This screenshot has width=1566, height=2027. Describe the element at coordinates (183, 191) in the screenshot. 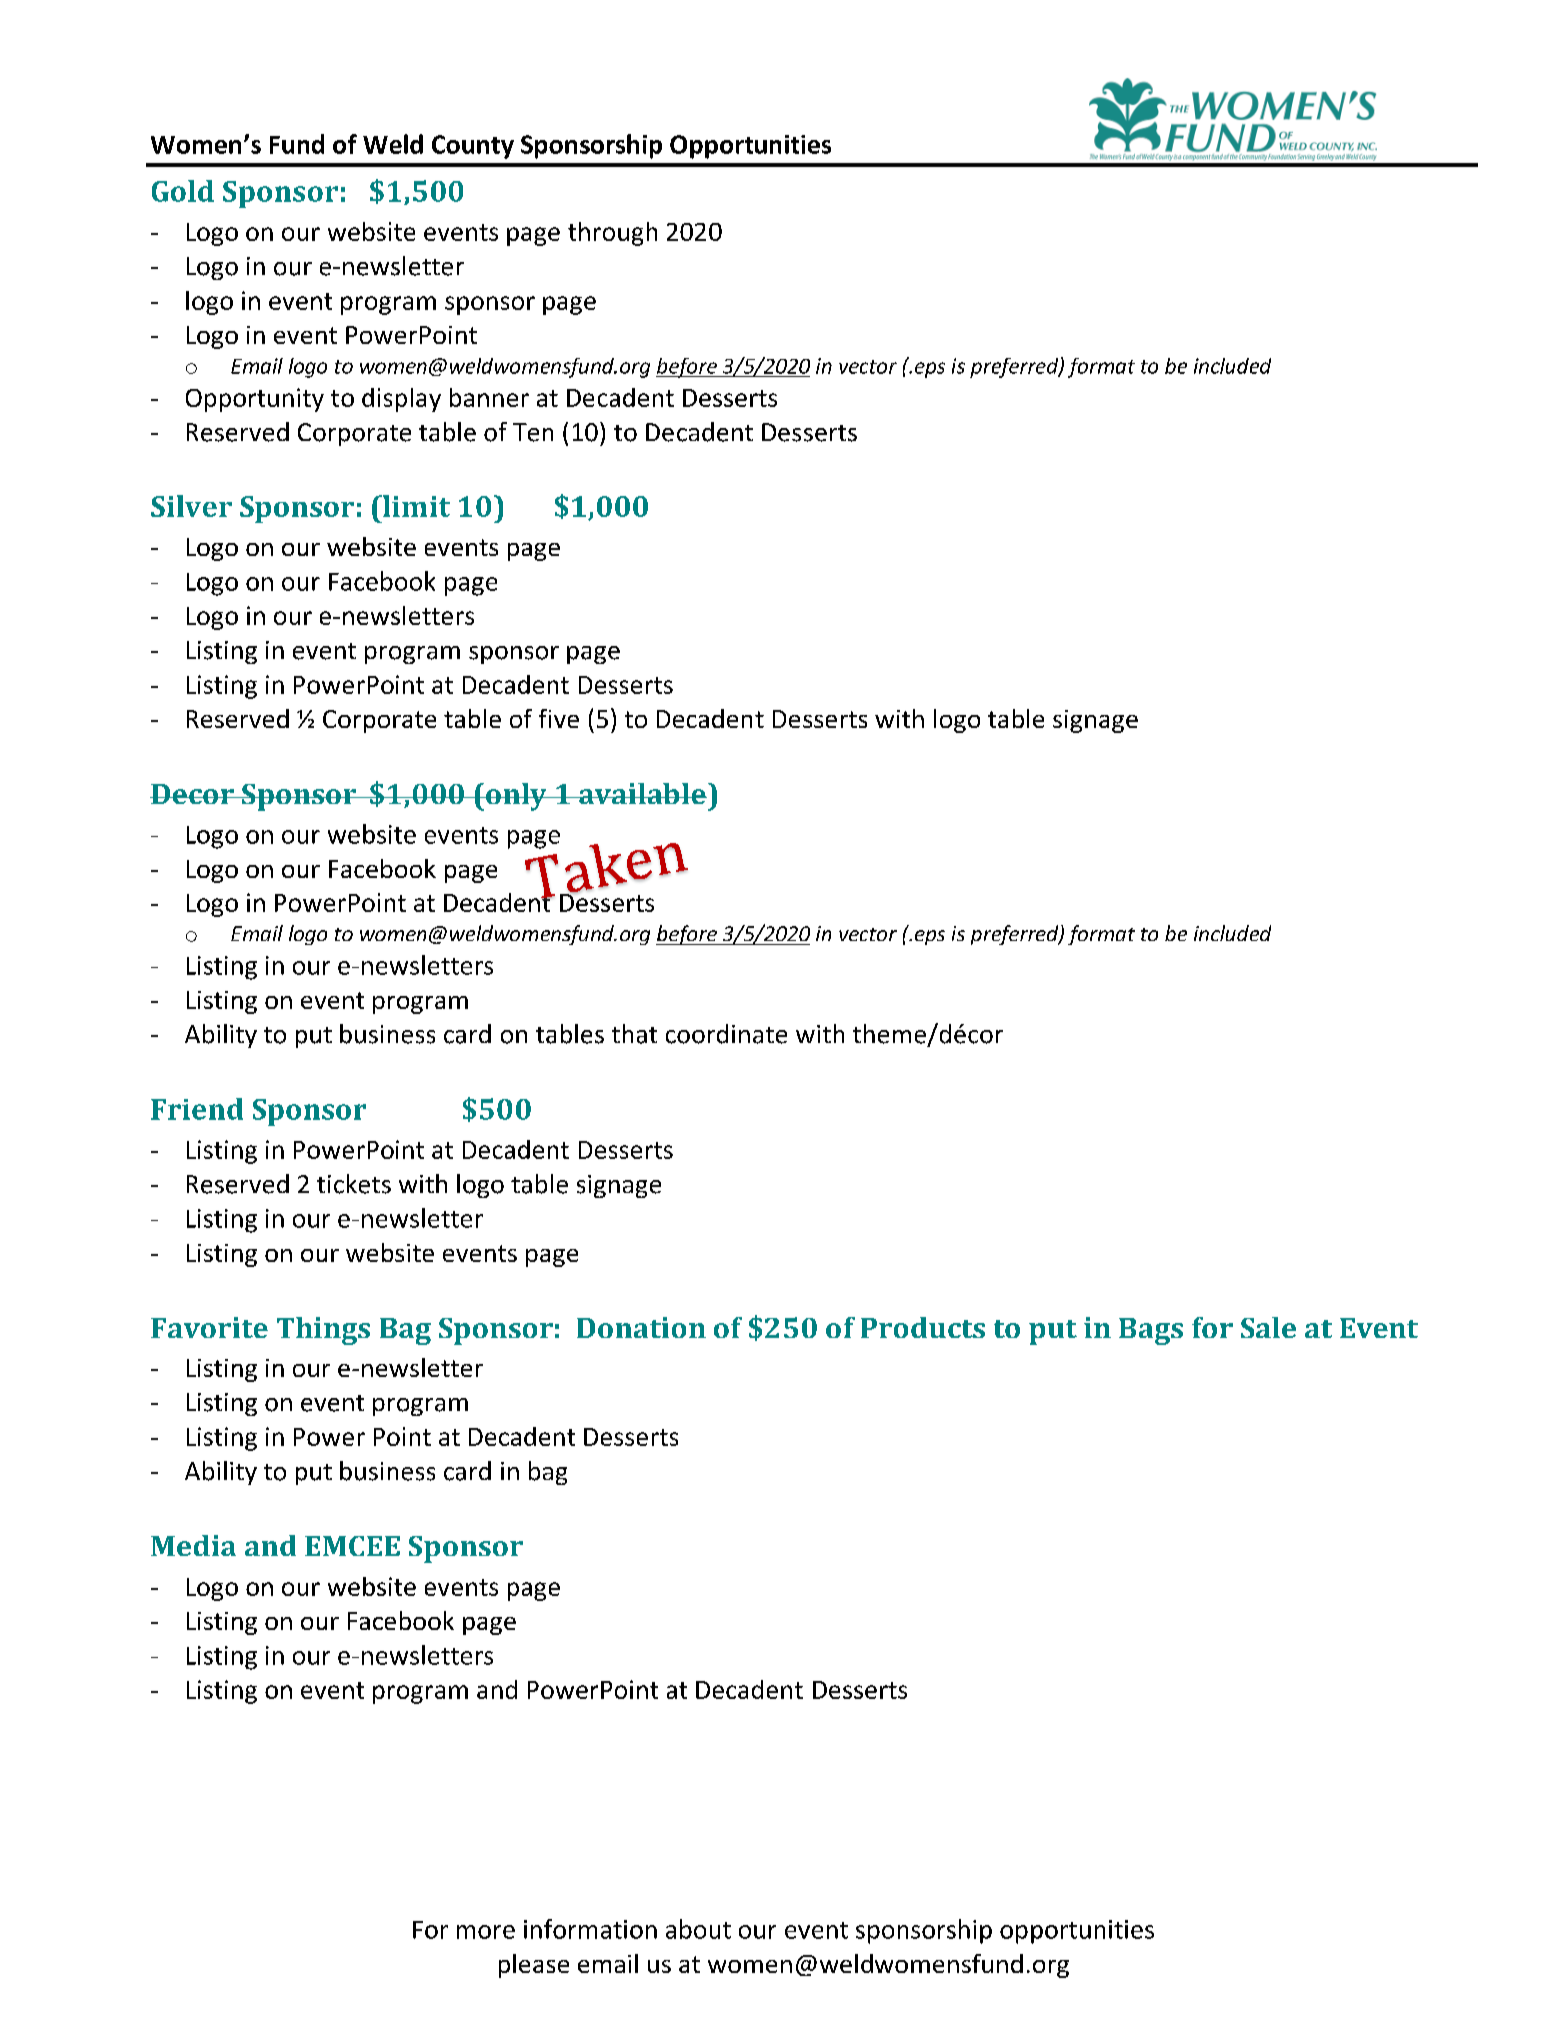

I see `Gold` at that location.
